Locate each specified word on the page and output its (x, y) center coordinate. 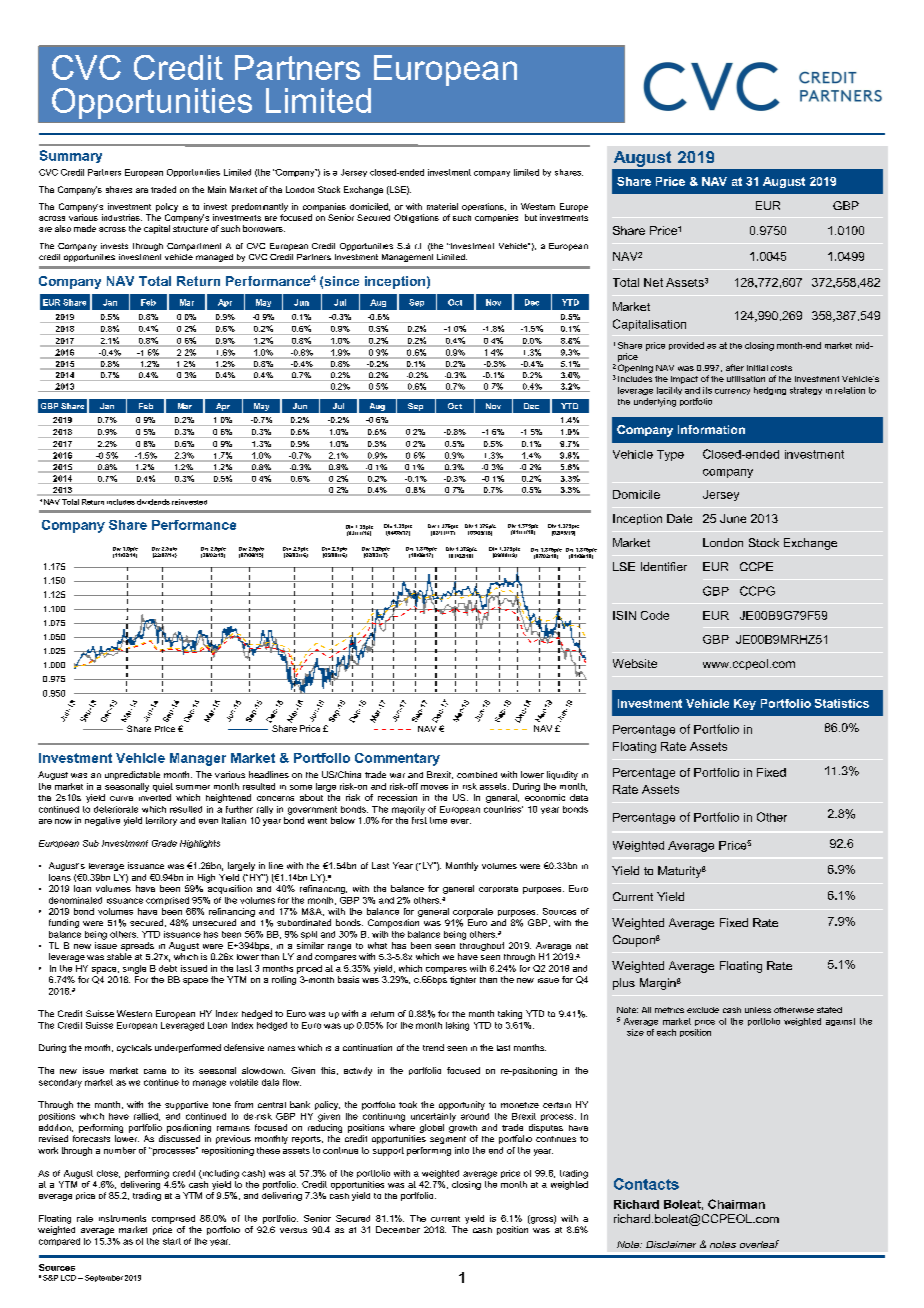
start (172, 1241)
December (398, 1229)
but (531, 217)
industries (122, 217)
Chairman (736, 1204)
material (442, 206)
